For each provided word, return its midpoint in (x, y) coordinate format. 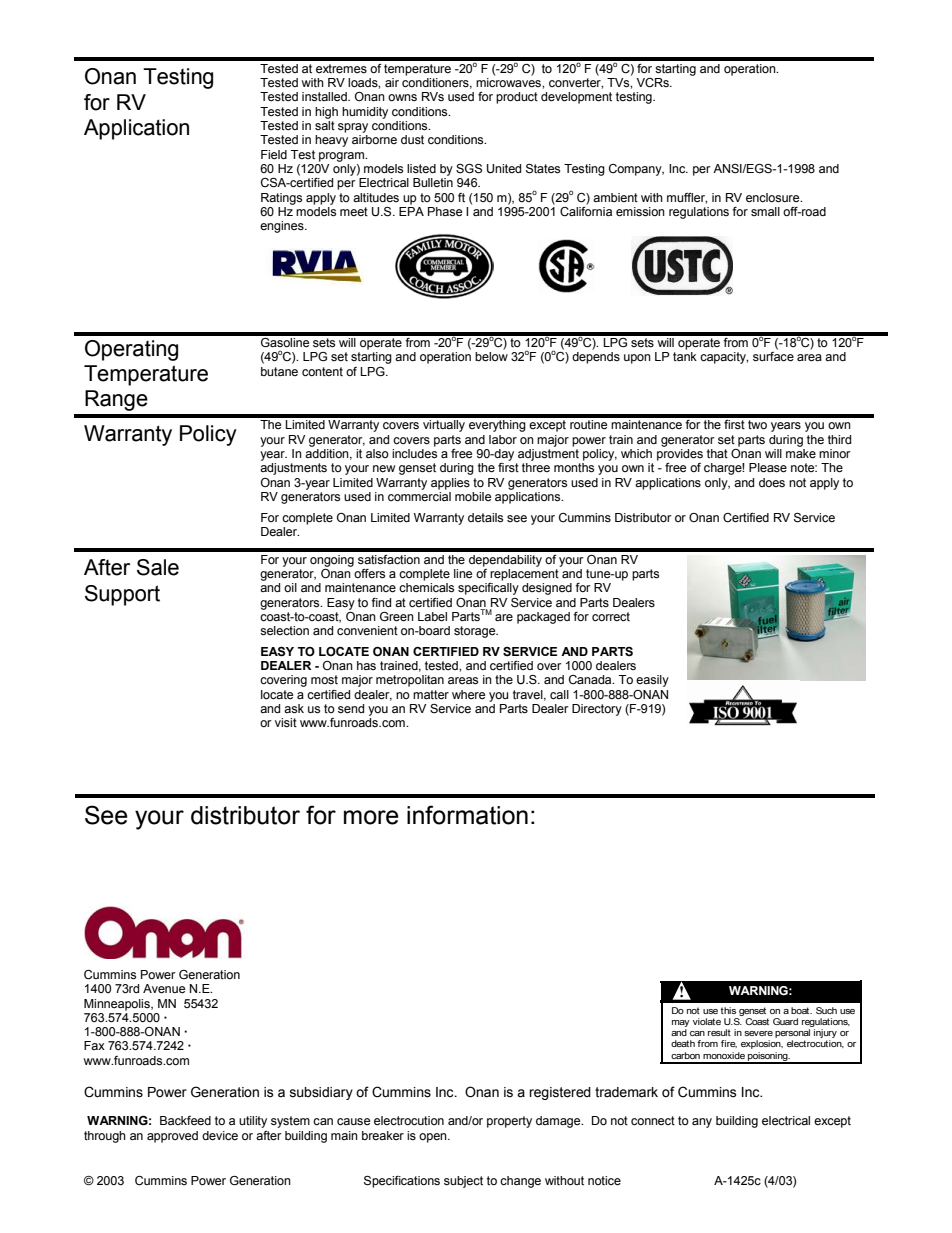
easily (652, 681)
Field (274, 154)
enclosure (774, 198)
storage (476, 632)
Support (122, 595)
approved (172, 1137)
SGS (469, 169)
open (434, 1138)
